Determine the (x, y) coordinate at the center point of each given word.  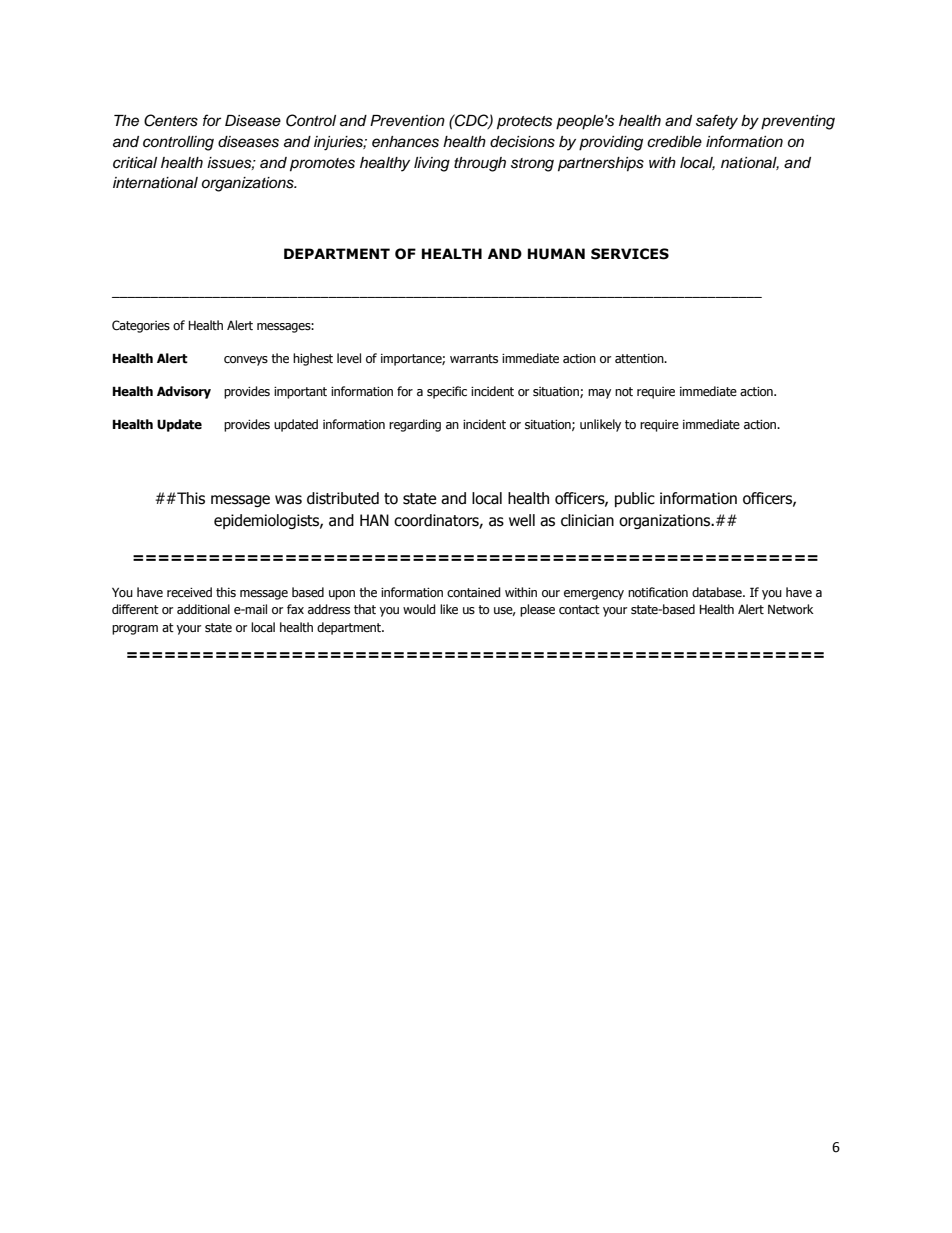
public (635, 499)
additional (203, 609)
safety (717, 122)
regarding (415, 425)
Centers (171, 120)
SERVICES (630, 254)
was (288, 500)
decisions (522, 142)
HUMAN (556, 254)
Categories (141, 326)
